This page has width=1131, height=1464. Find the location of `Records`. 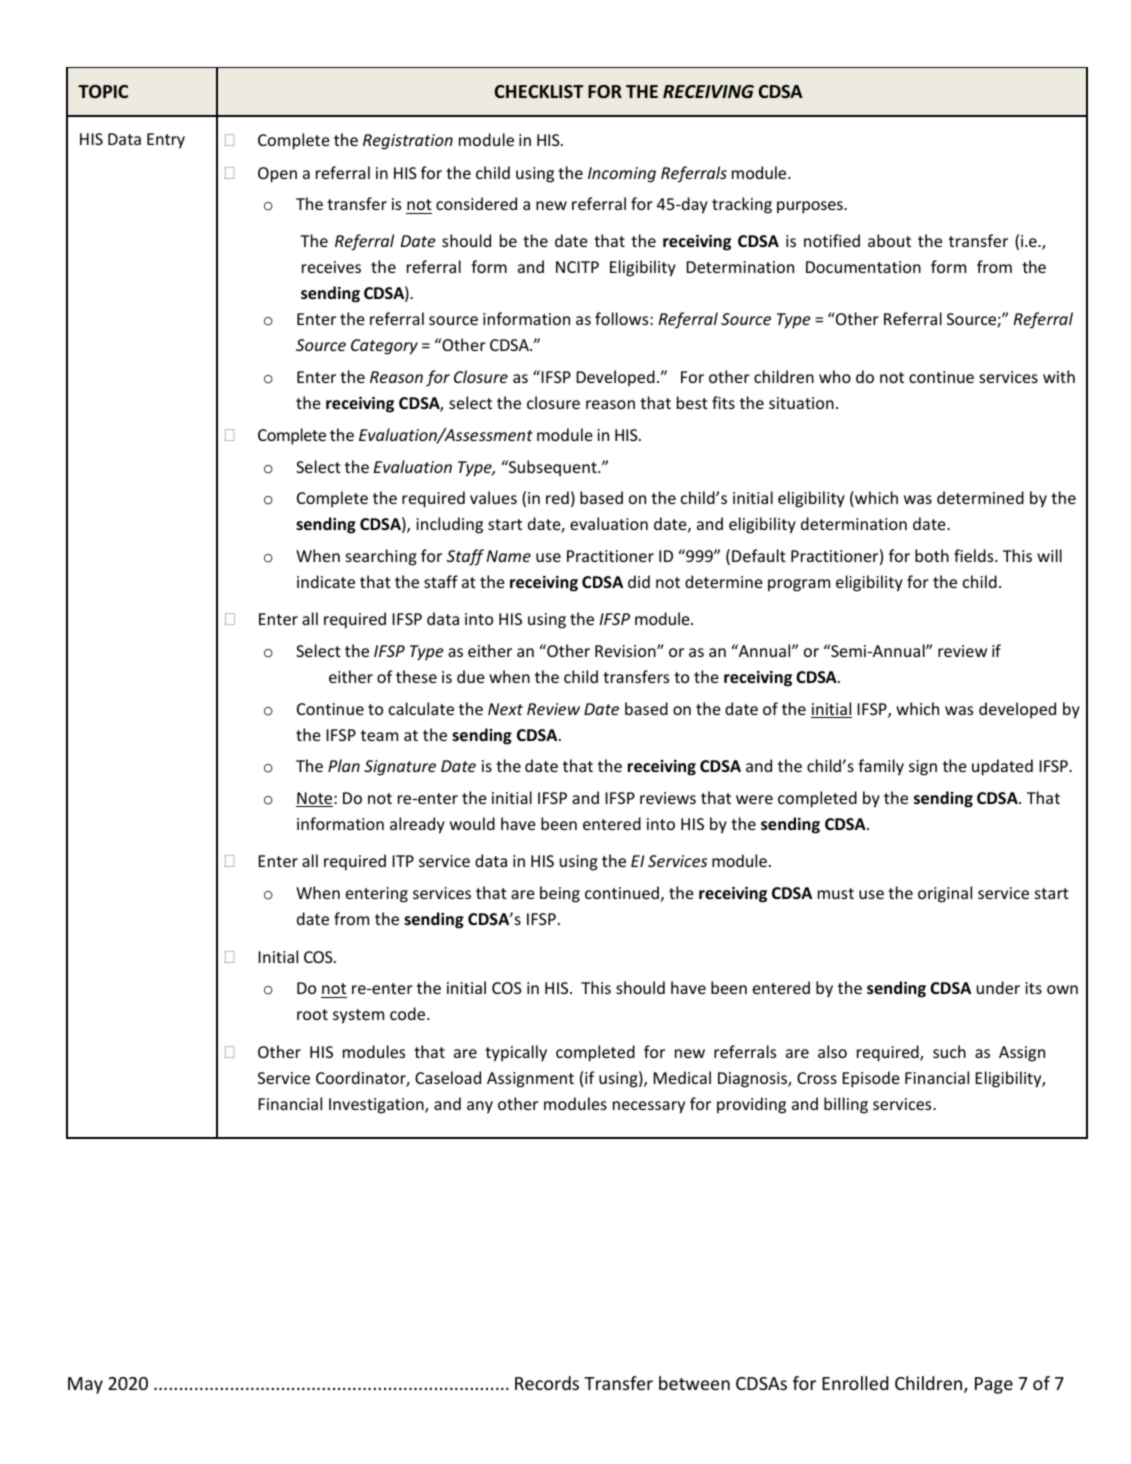

Records is located at coordinates (547, 1383).
